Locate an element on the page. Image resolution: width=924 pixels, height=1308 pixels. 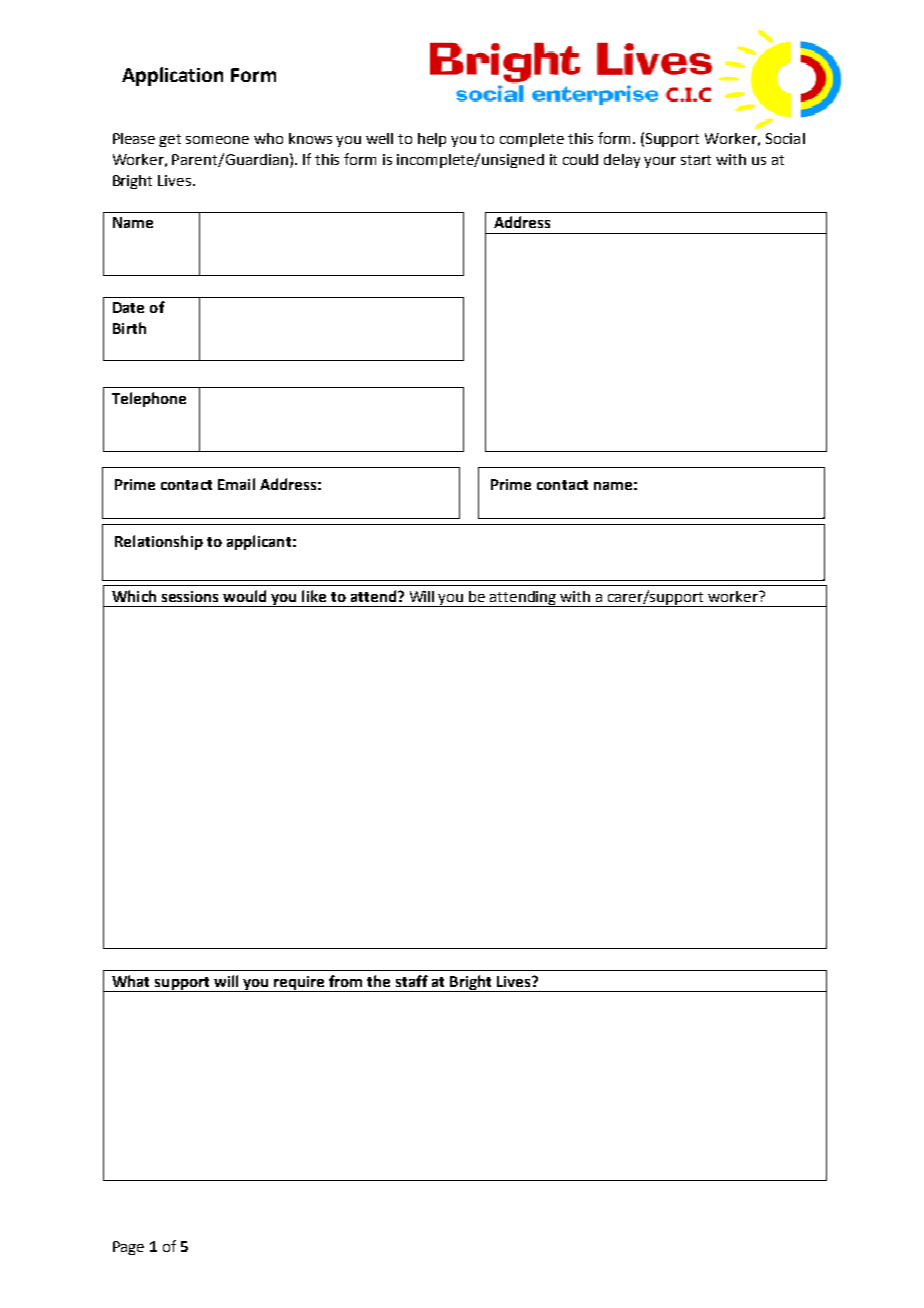
Page is located at coordinates (128, 1248).
